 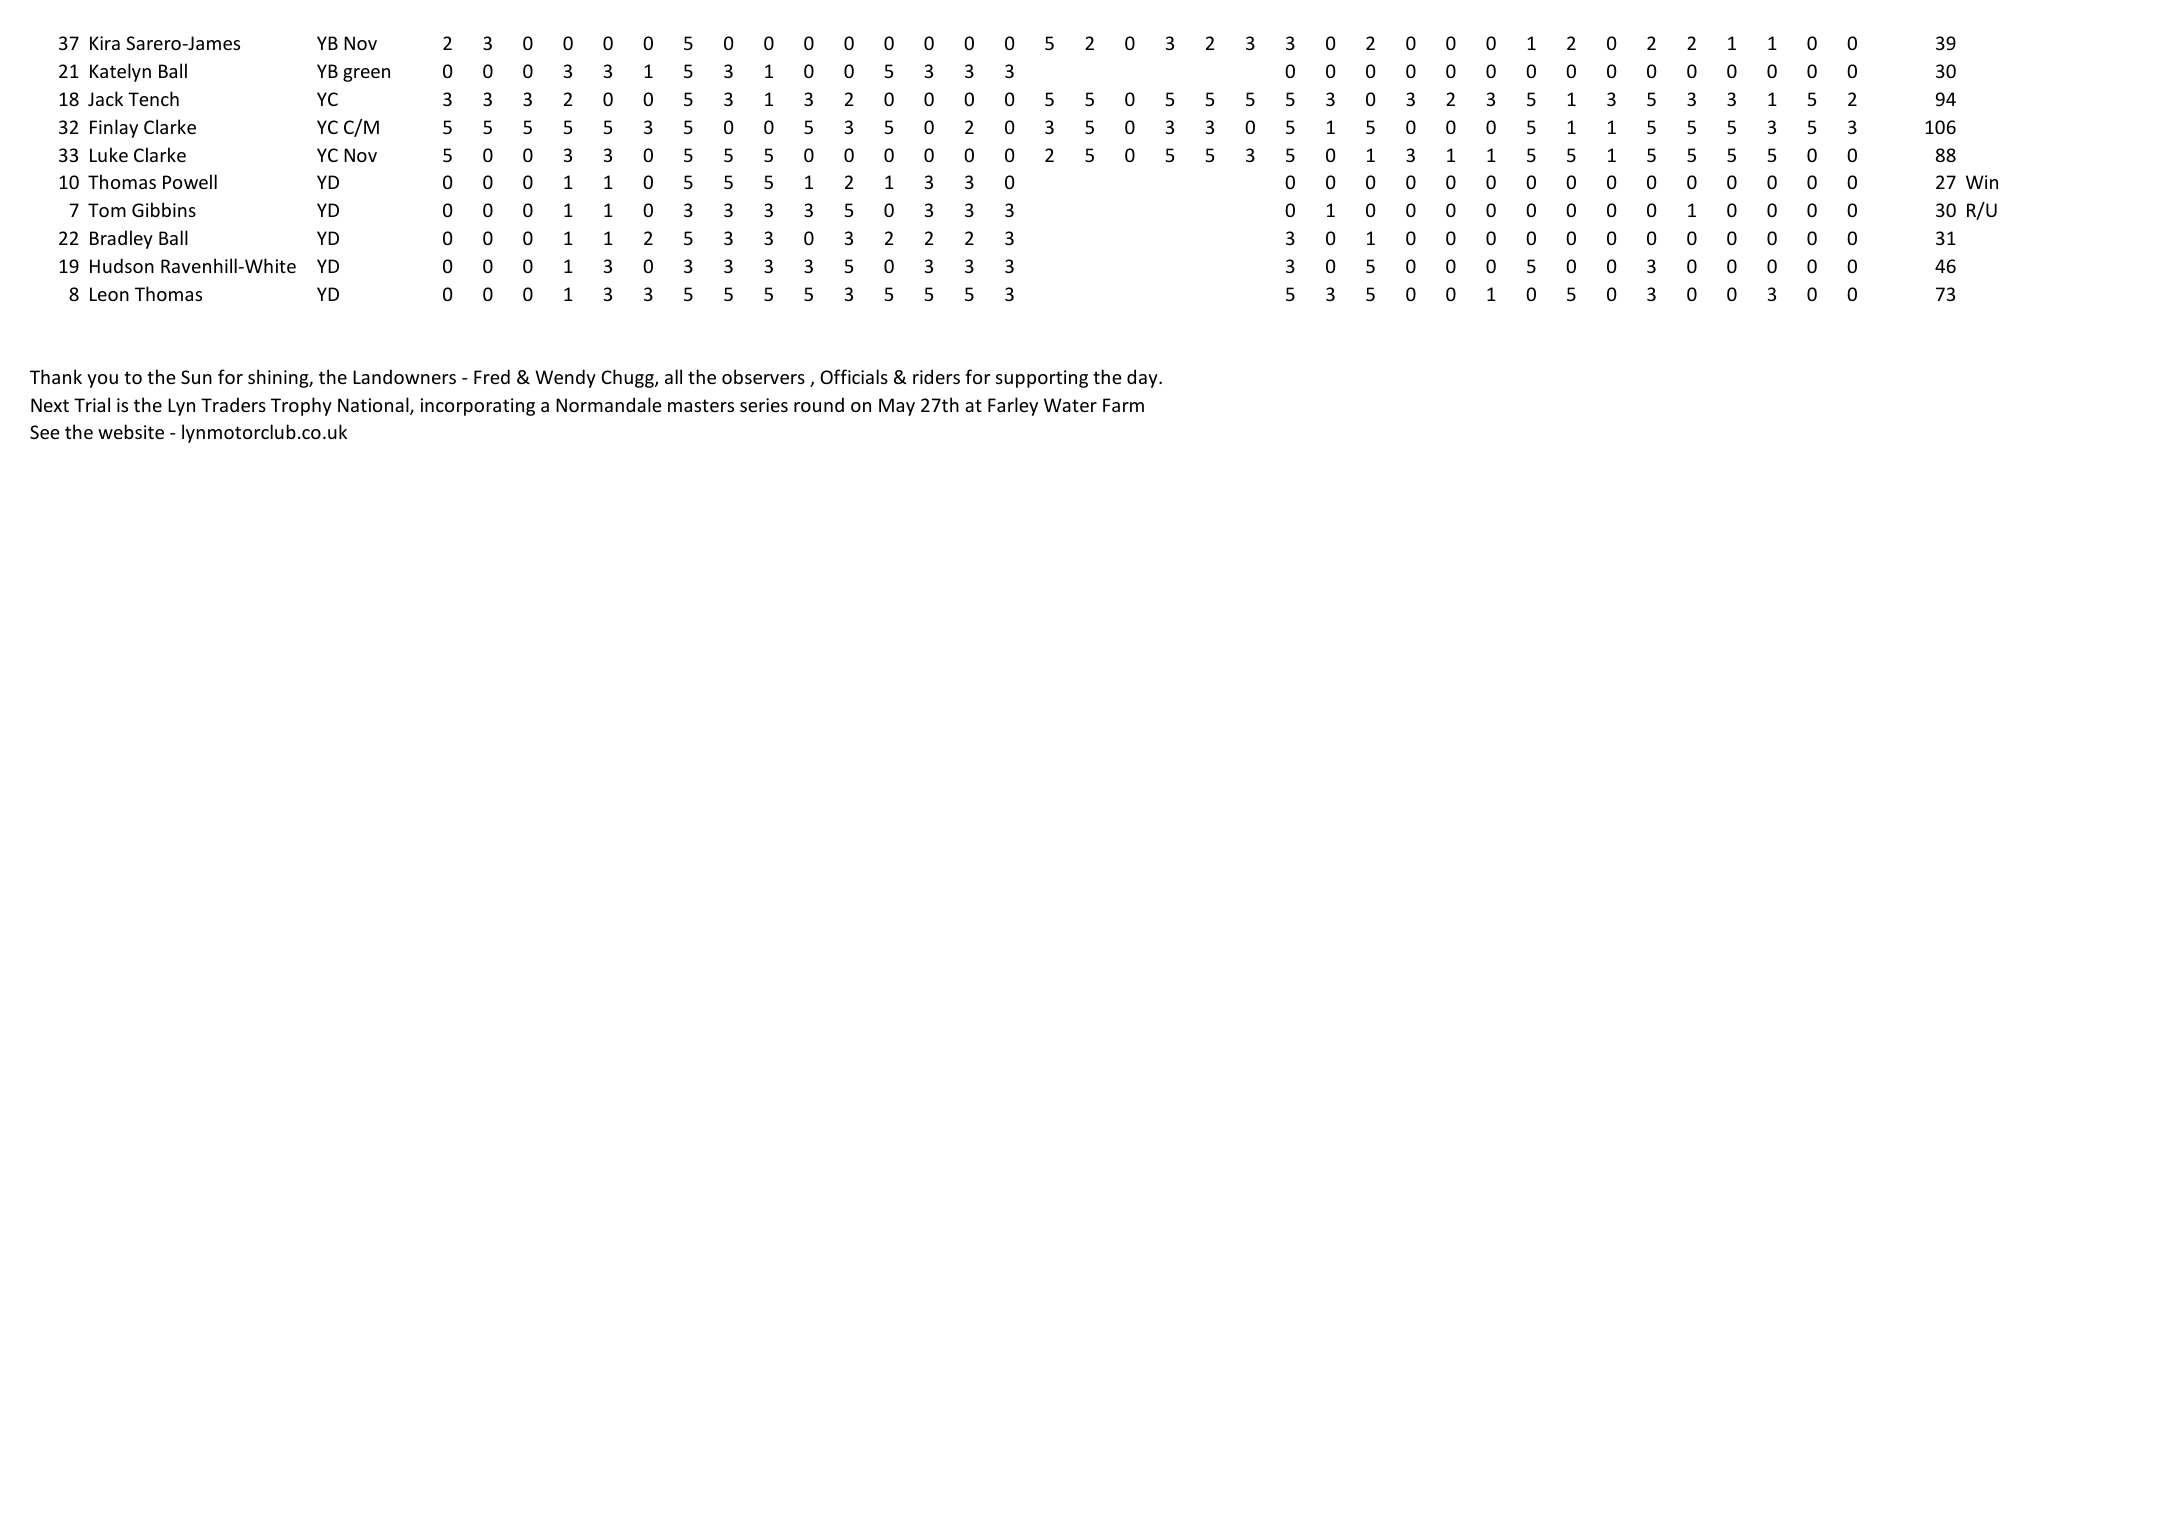 What do you see at coordinates (936, 376) in the document?
I see `riders` at bounding box center [936, 376].
